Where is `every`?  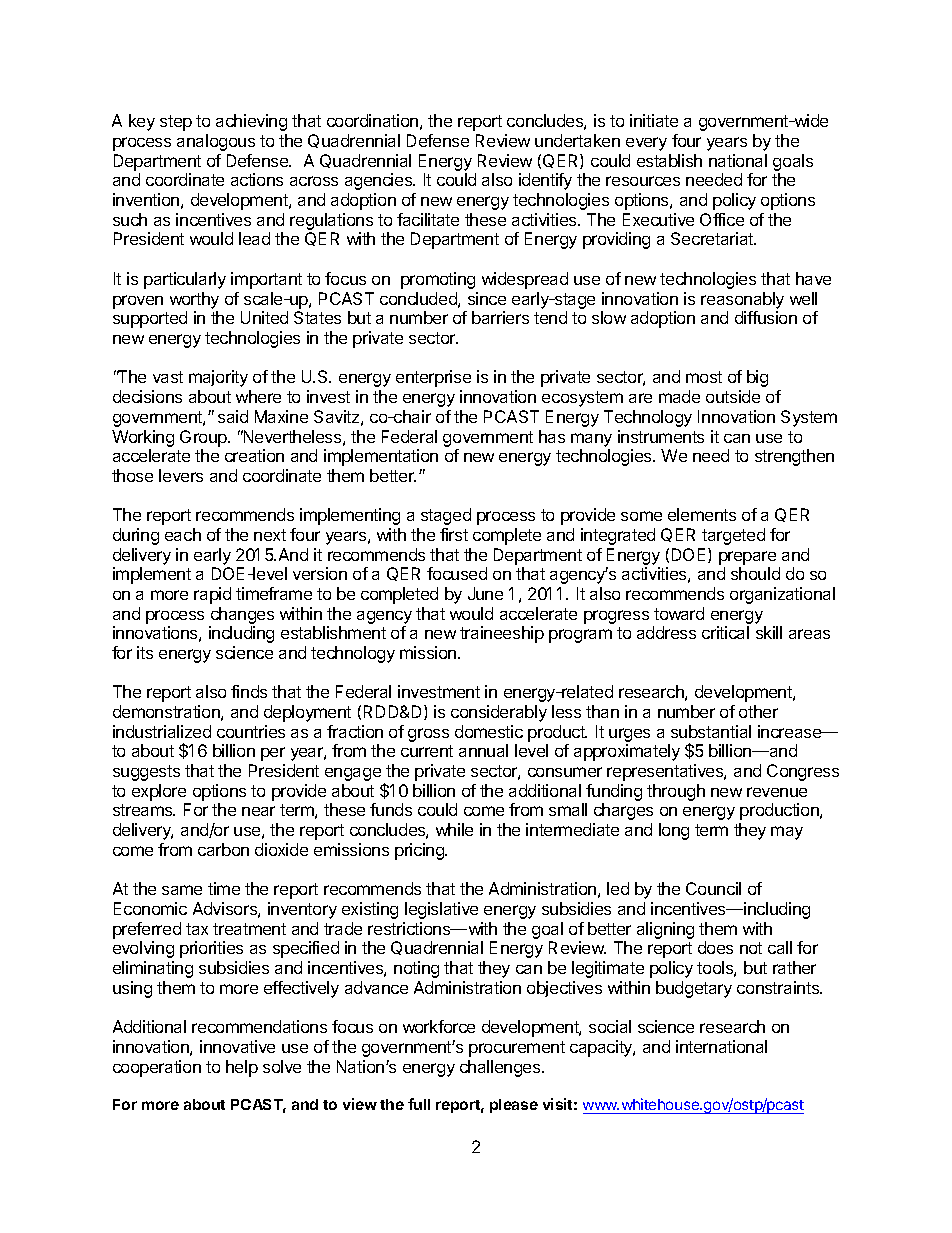
every is located at coordinates (646, 144).
